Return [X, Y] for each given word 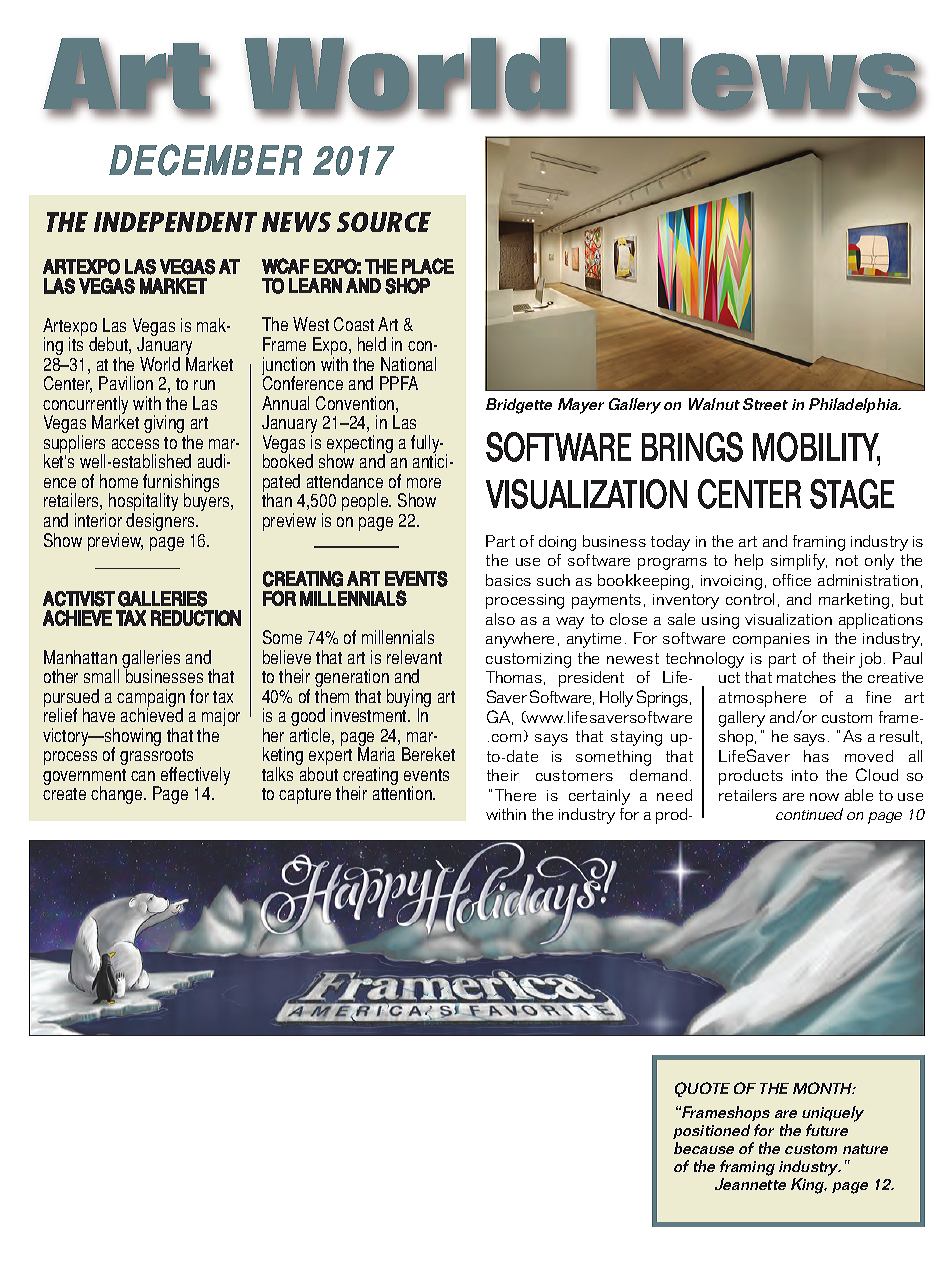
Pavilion [126, 383]
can [143, 776]
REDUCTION [196, 618]
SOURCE [384, 222]
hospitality [143, 504]
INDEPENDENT [175, 222]
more [424, 483]
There [515, 795]
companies [771, 640]
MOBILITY [816, 448]
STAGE [852, 494]
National [408, 364]
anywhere [520, 640]
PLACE [428, 266]
